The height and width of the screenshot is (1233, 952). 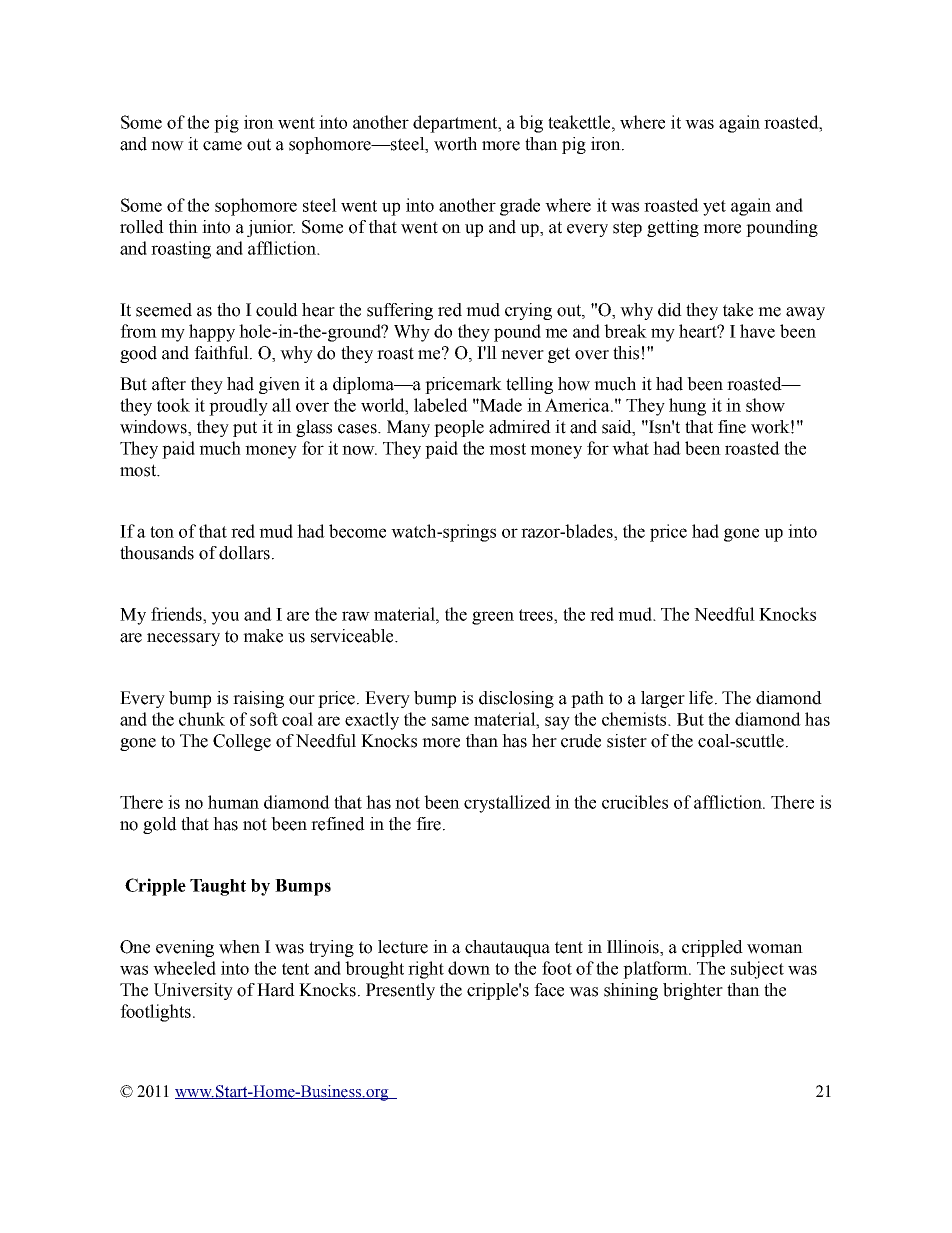 What do you see at coordinates (455, 144) in the screenshot?
I see `worth` at bounding box center [455, 144].
